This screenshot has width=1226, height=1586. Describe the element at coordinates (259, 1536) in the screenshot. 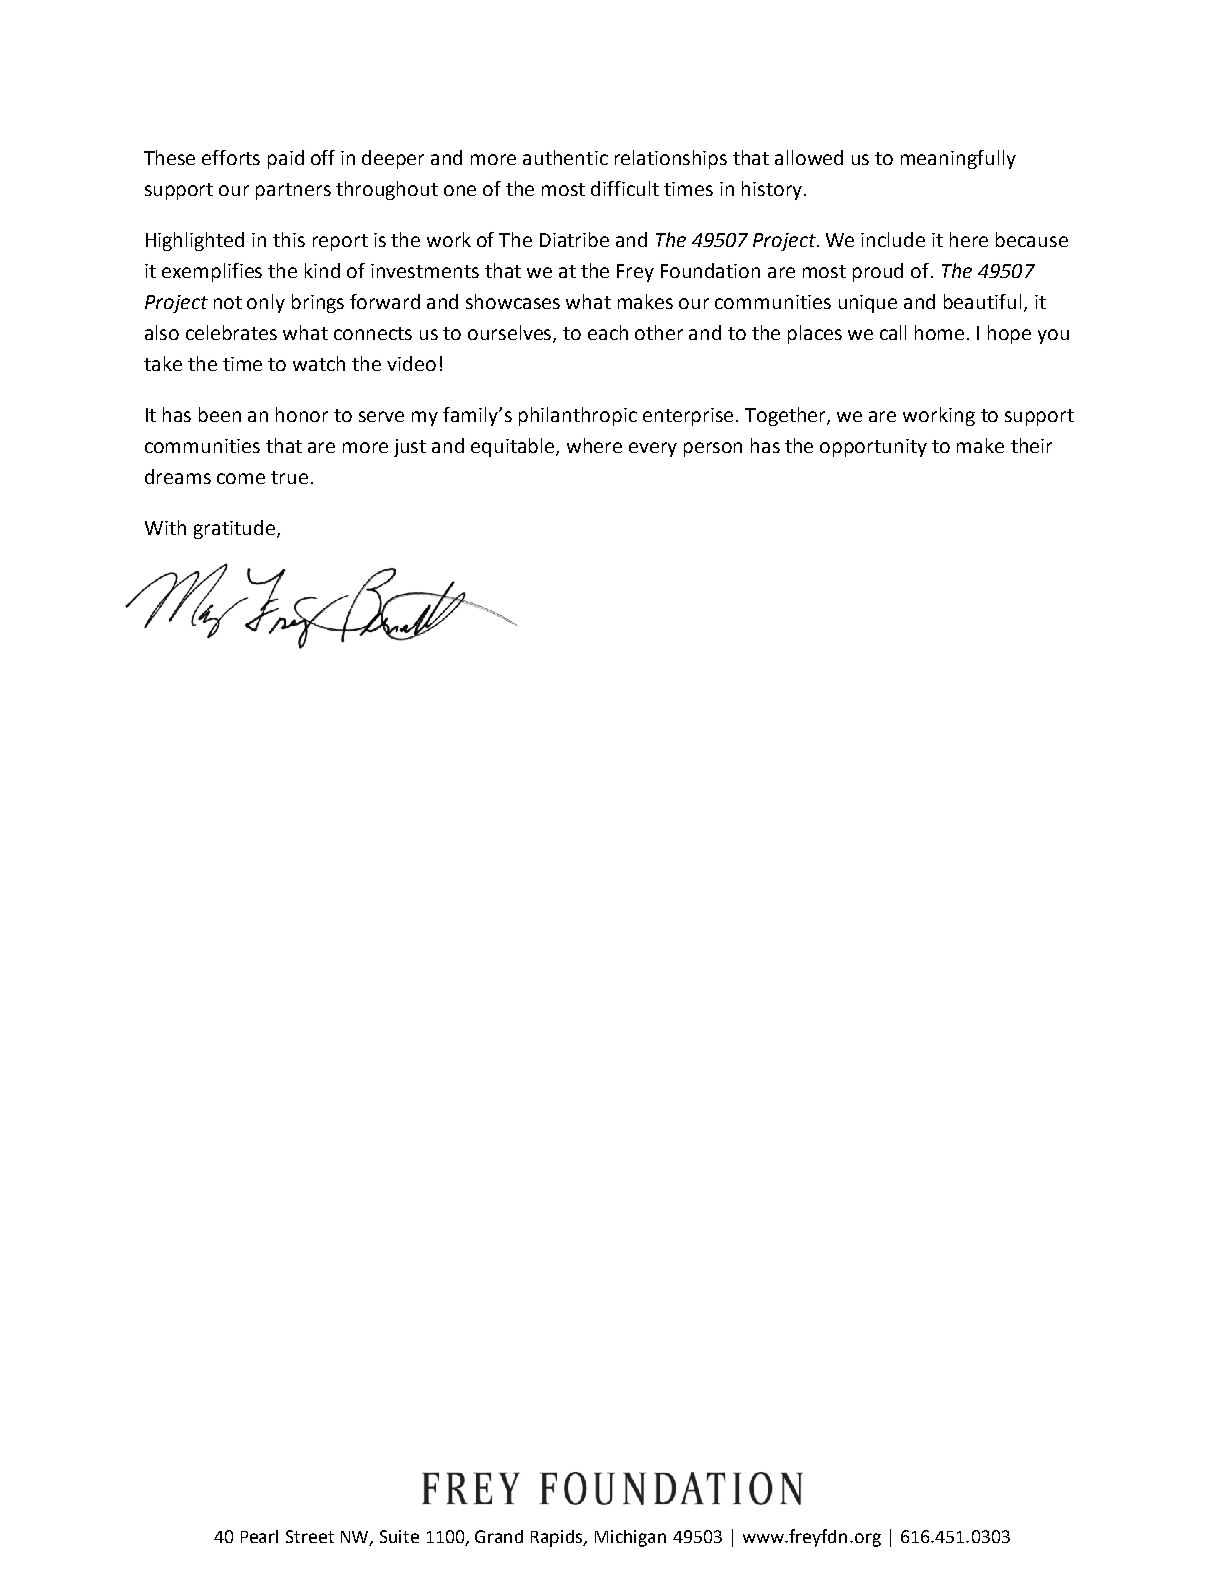

I see `Pearl` at that location.
